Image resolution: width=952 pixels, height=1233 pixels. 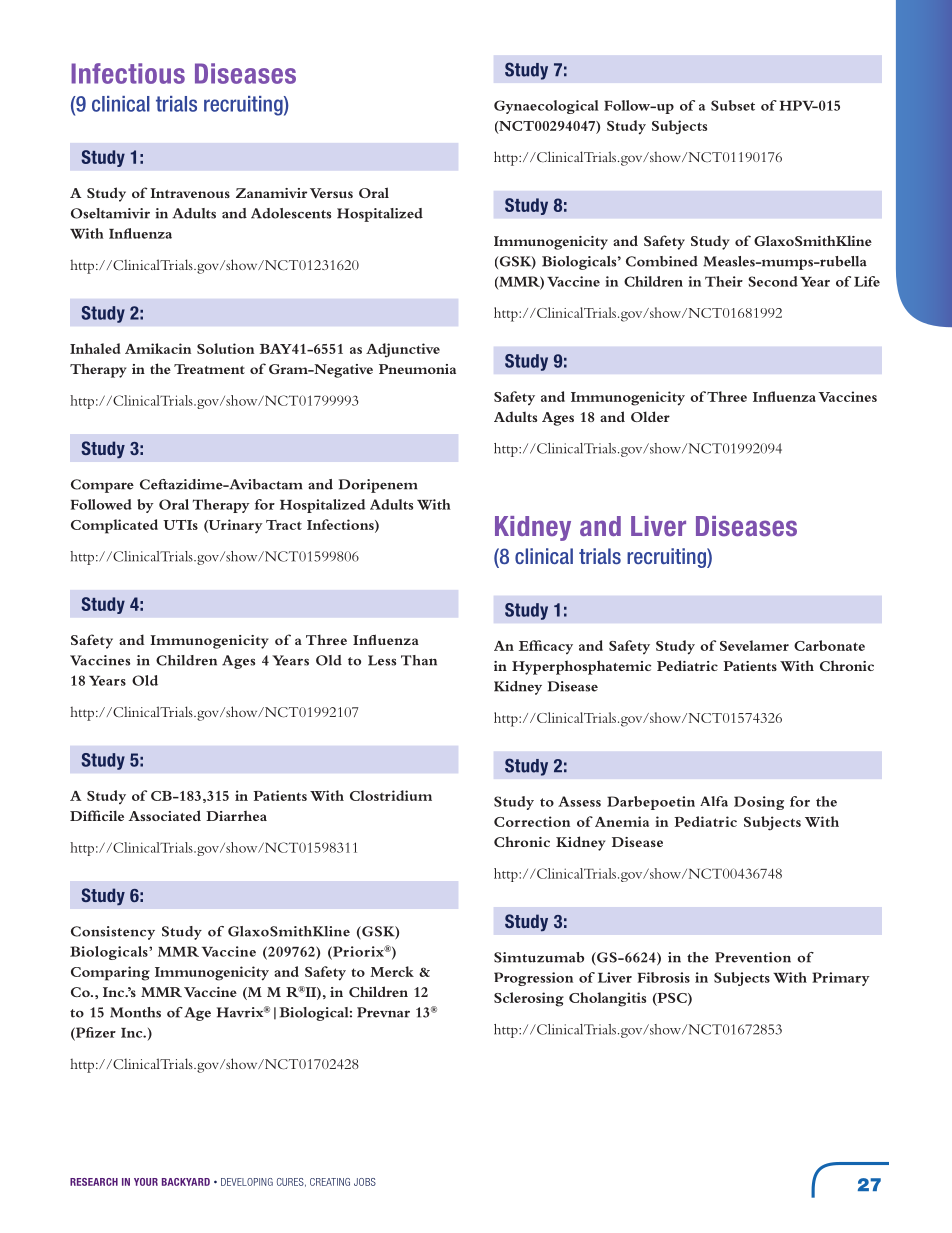 What do you see at coordinates (733, 105) in the screenshot?
I see `Subset` at bounding box center [733, 105].
